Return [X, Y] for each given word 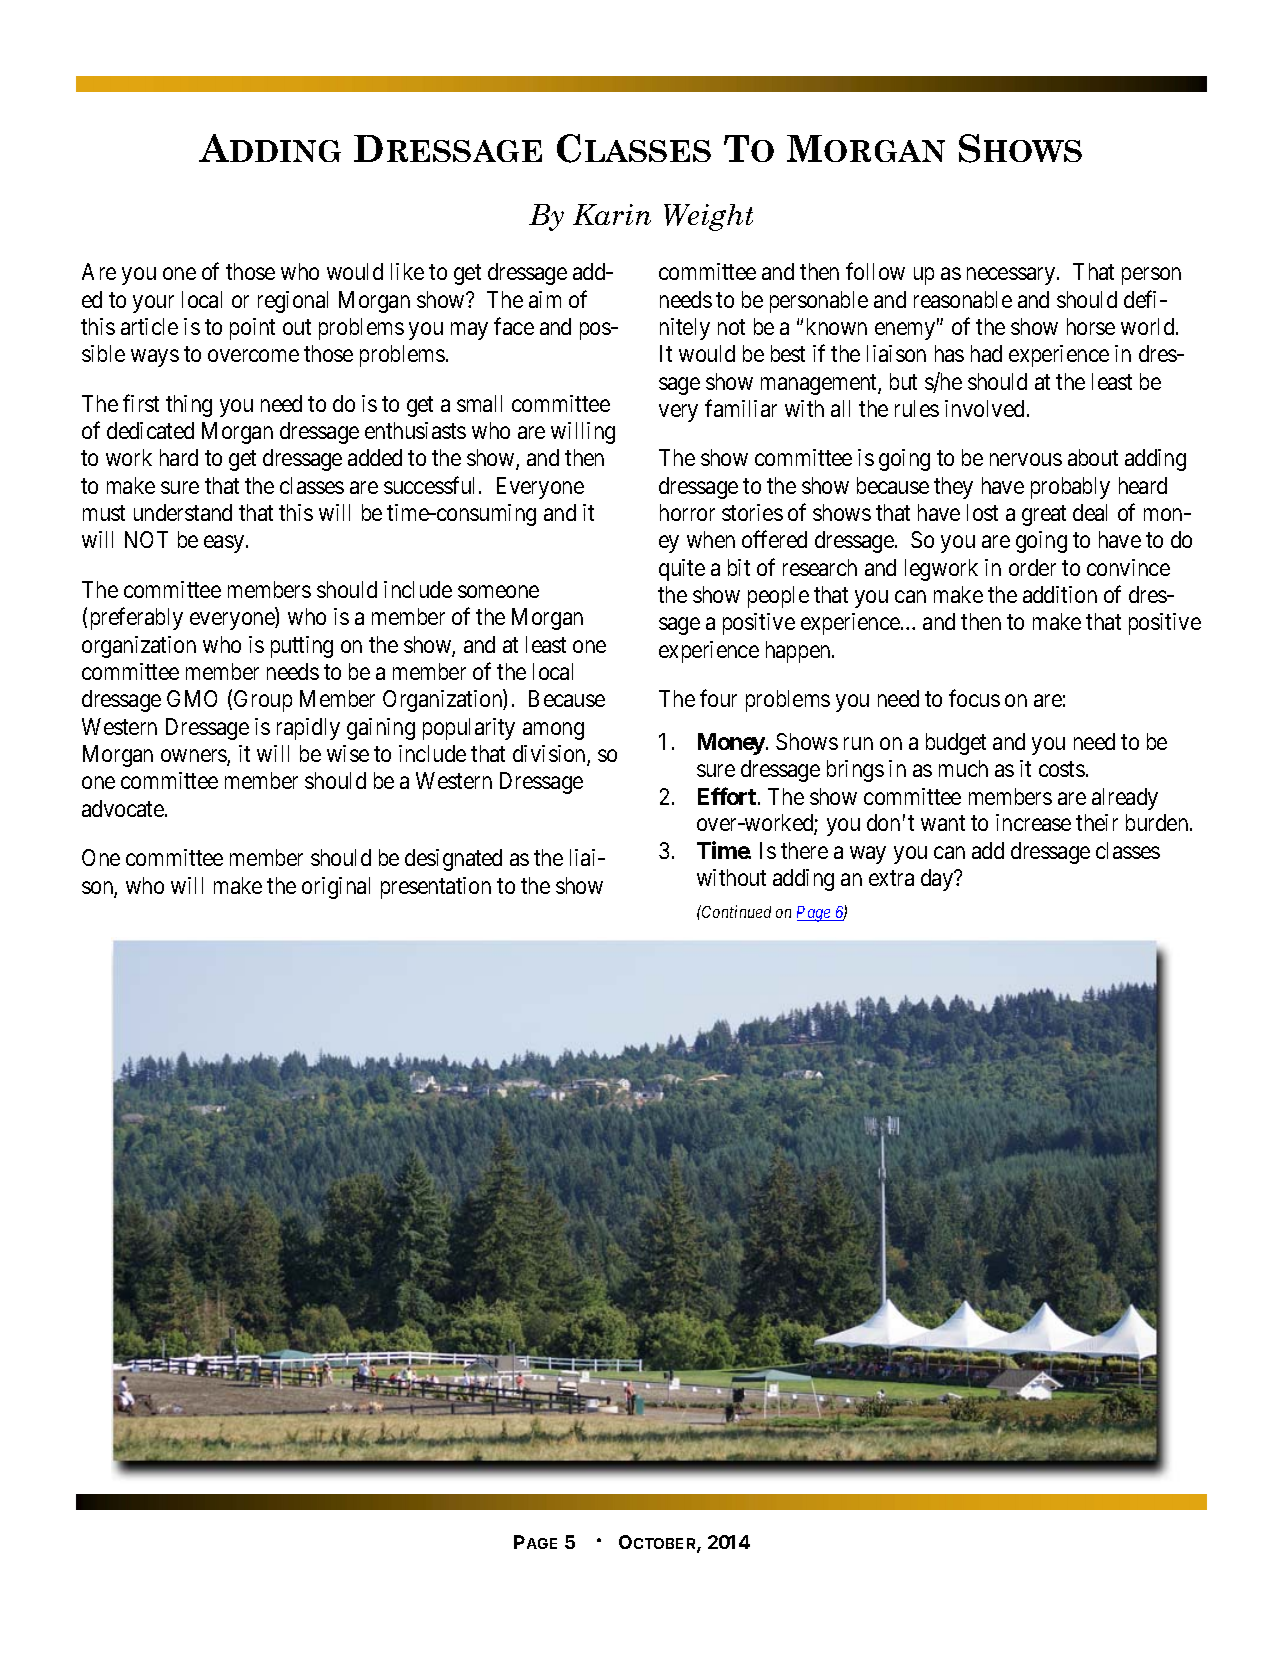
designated [453, 860]
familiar [741, 408]
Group [263, 701]
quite [682, 570]
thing [189, 406]
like [407, 271]
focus [974, 698]
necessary [1011, 276]
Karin [612, 214]
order [1032, 567]
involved [984, 408]
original [336, 888]
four [718, 698]
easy [225, 544]
